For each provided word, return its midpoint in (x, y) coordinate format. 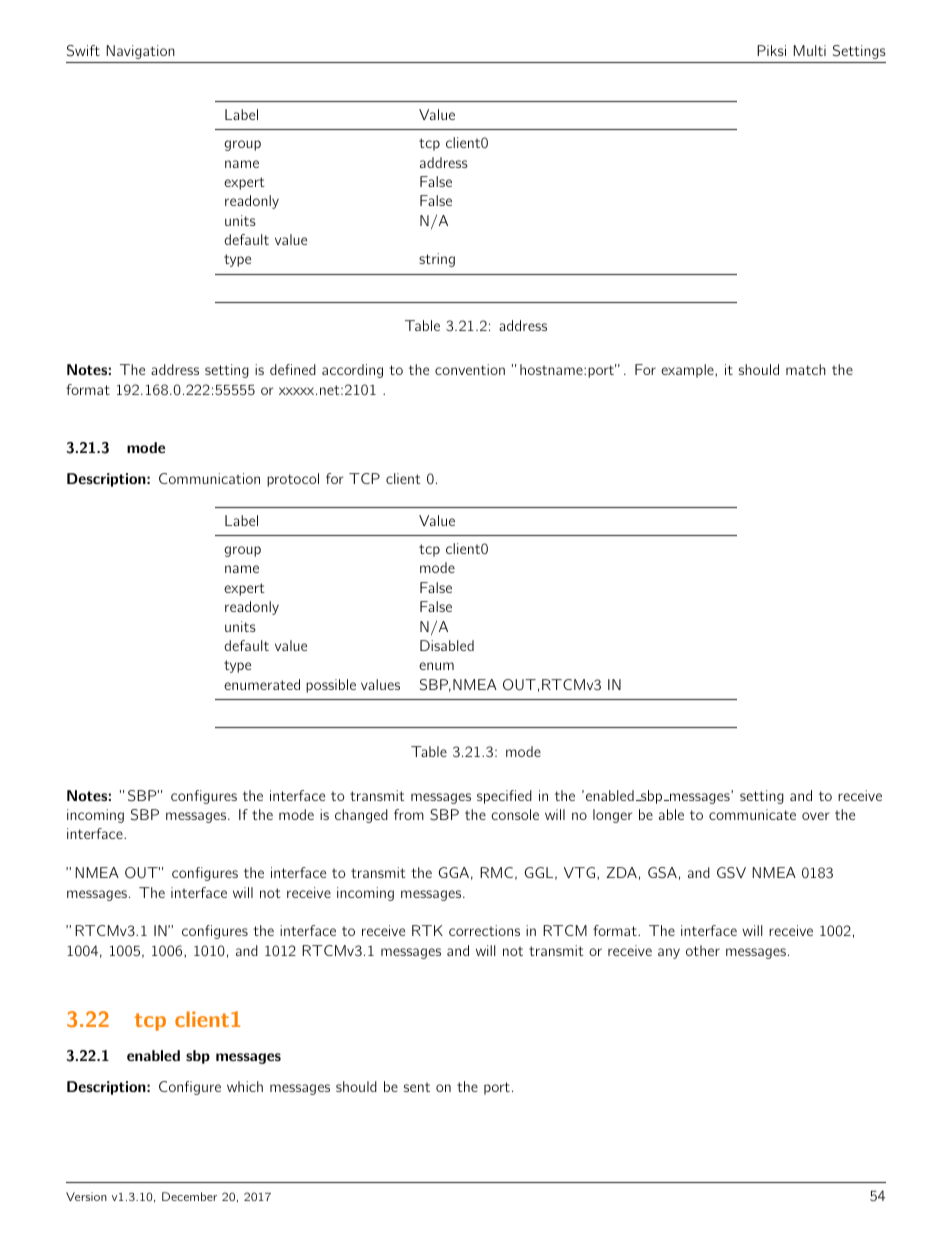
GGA (454, 872)
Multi (810, 50)
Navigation (140, 52)
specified (504, 797)
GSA (662, 873)
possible (331, 686)
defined (293, 369)
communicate (752, 814)
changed (361, 816)
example (688, 371)
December (189, 1196)
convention (470, 369)
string (437, 260)
